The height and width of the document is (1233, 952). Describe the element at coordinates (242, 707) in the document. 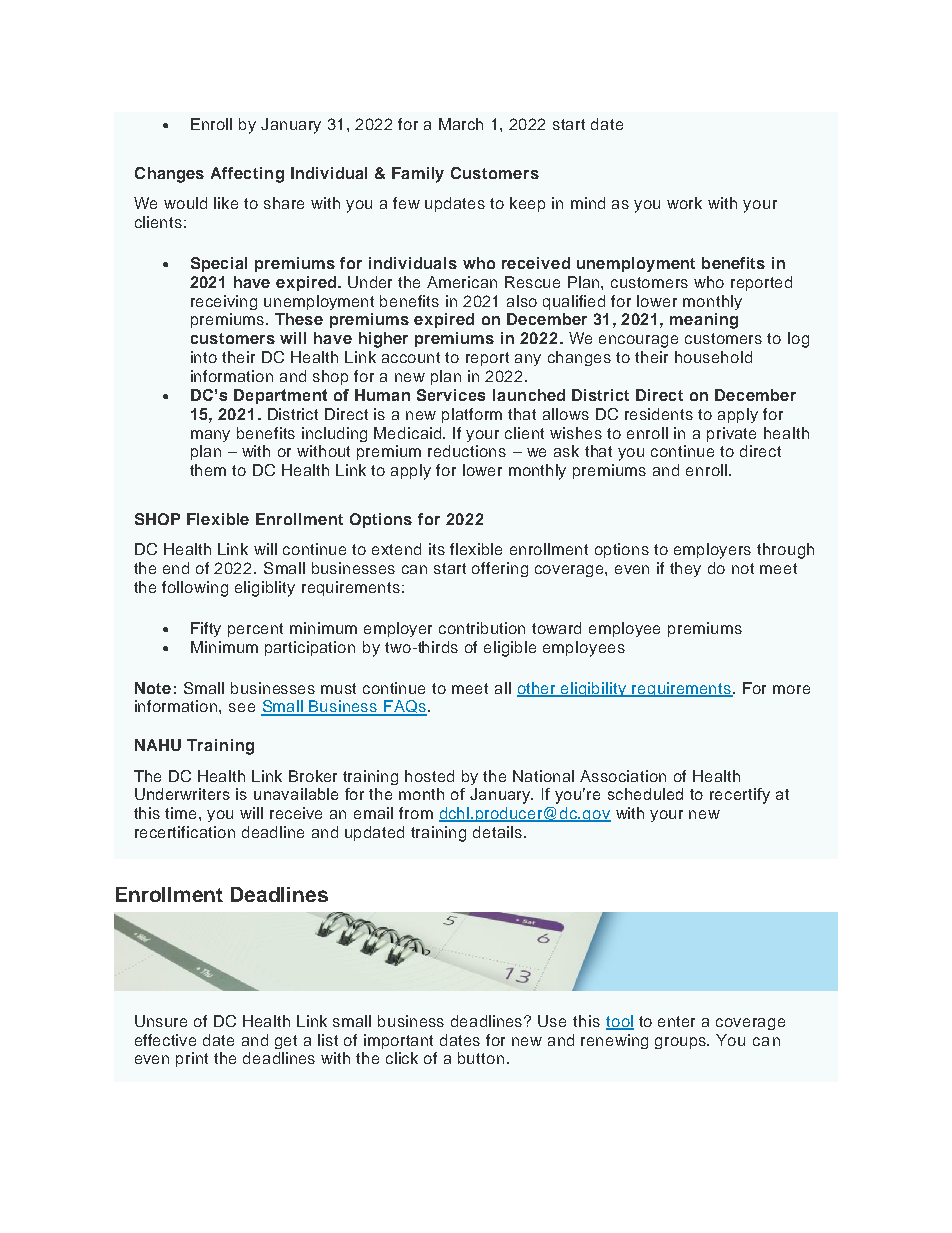

I see `see` at that location.
